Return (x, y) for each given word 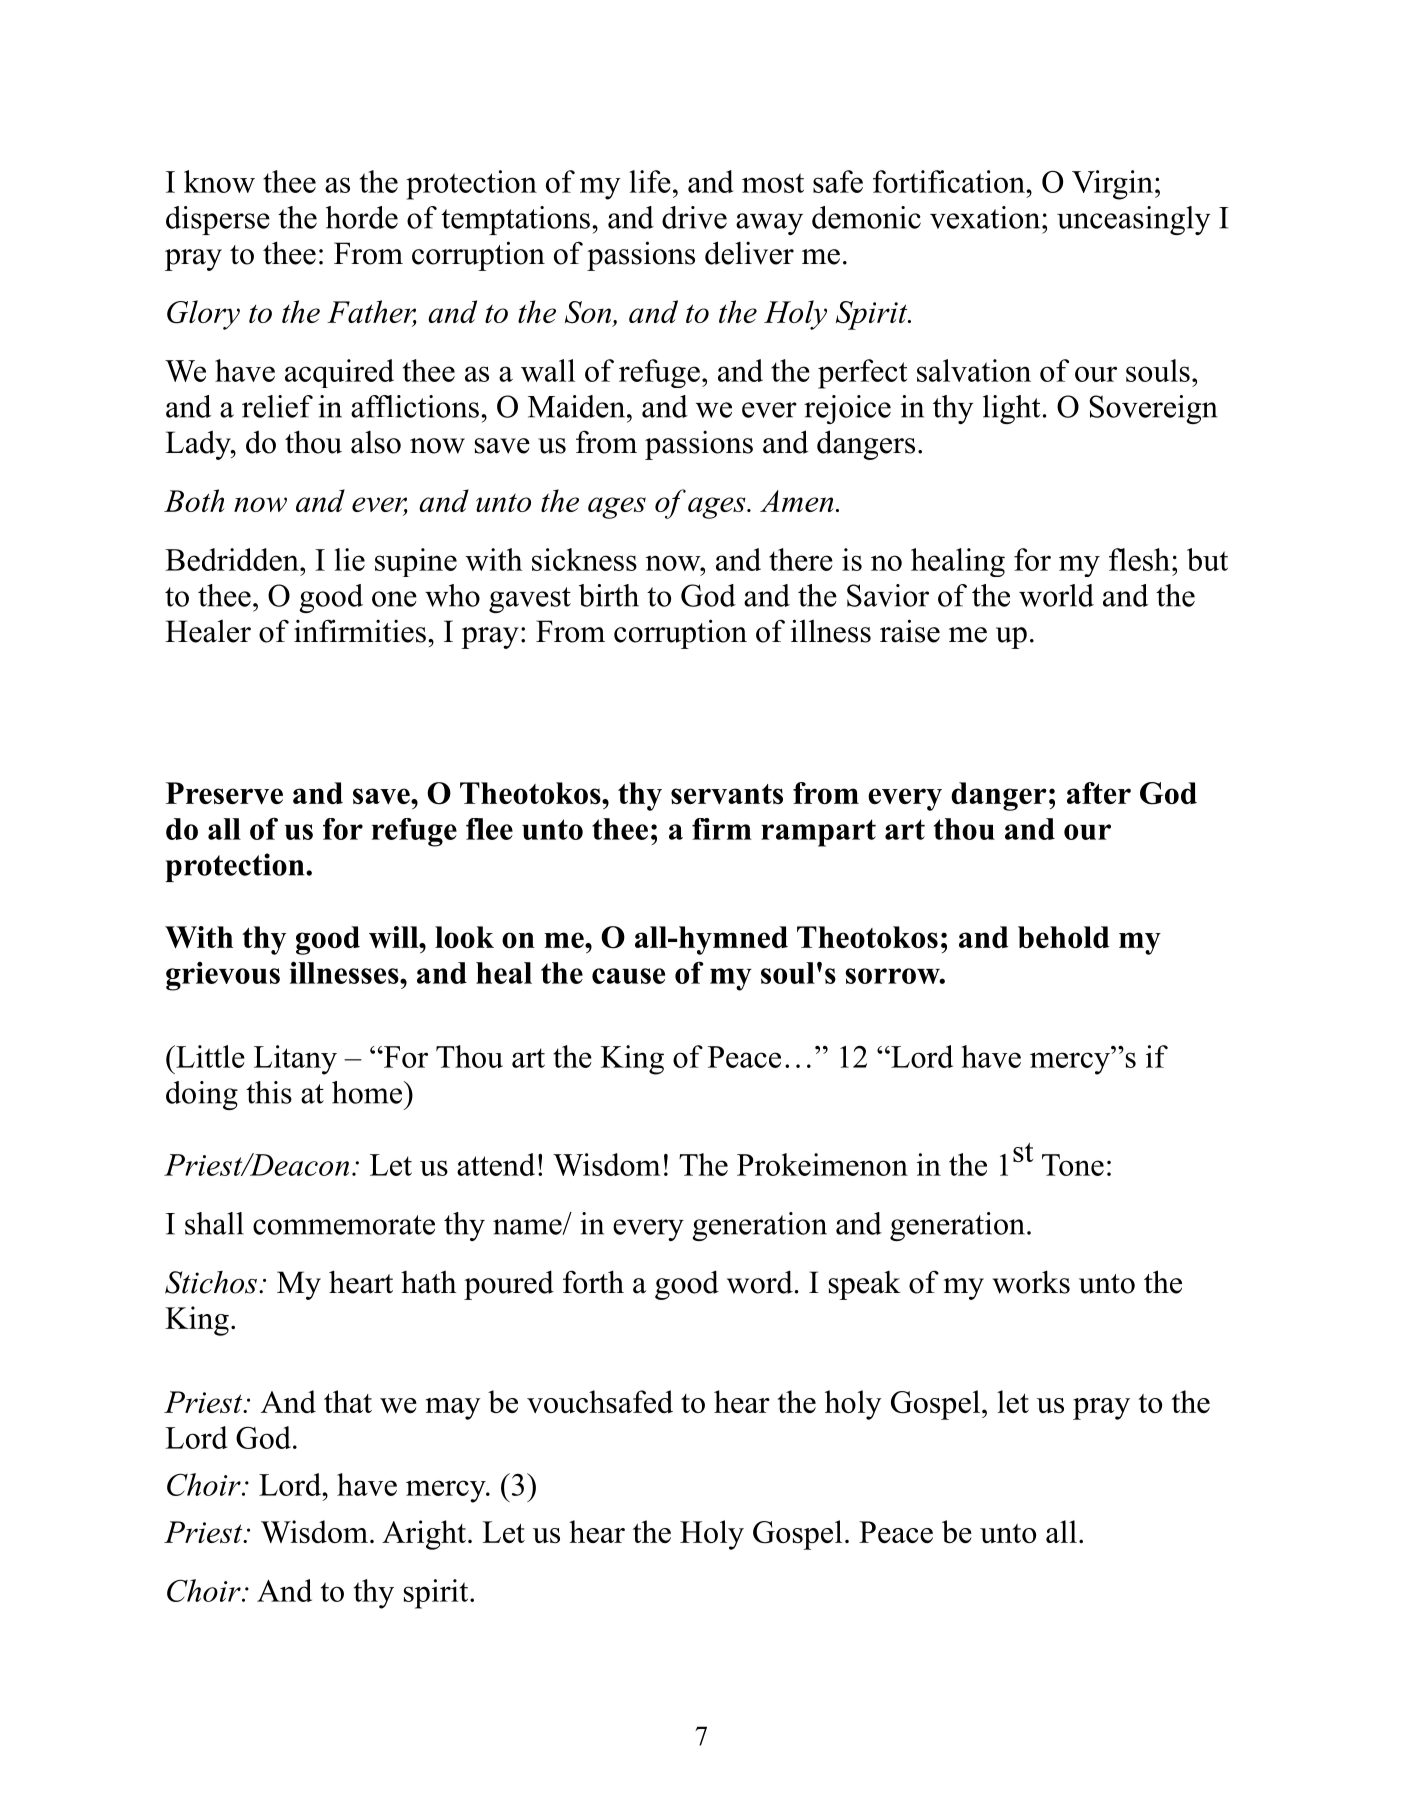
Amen (797, 501)
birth (609, 595)
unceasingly (1133, 220)
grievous (223, 976)
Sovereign (1153, 409)
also (376, 442)
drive (694, 217)
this (269, 1092)
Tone (1073, 1165)
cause (628, 976)
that (348, 1401)
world (1056, 595)
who (452, 595)
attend (496, 1164)
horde (362, 217)
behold (1064, 937)
